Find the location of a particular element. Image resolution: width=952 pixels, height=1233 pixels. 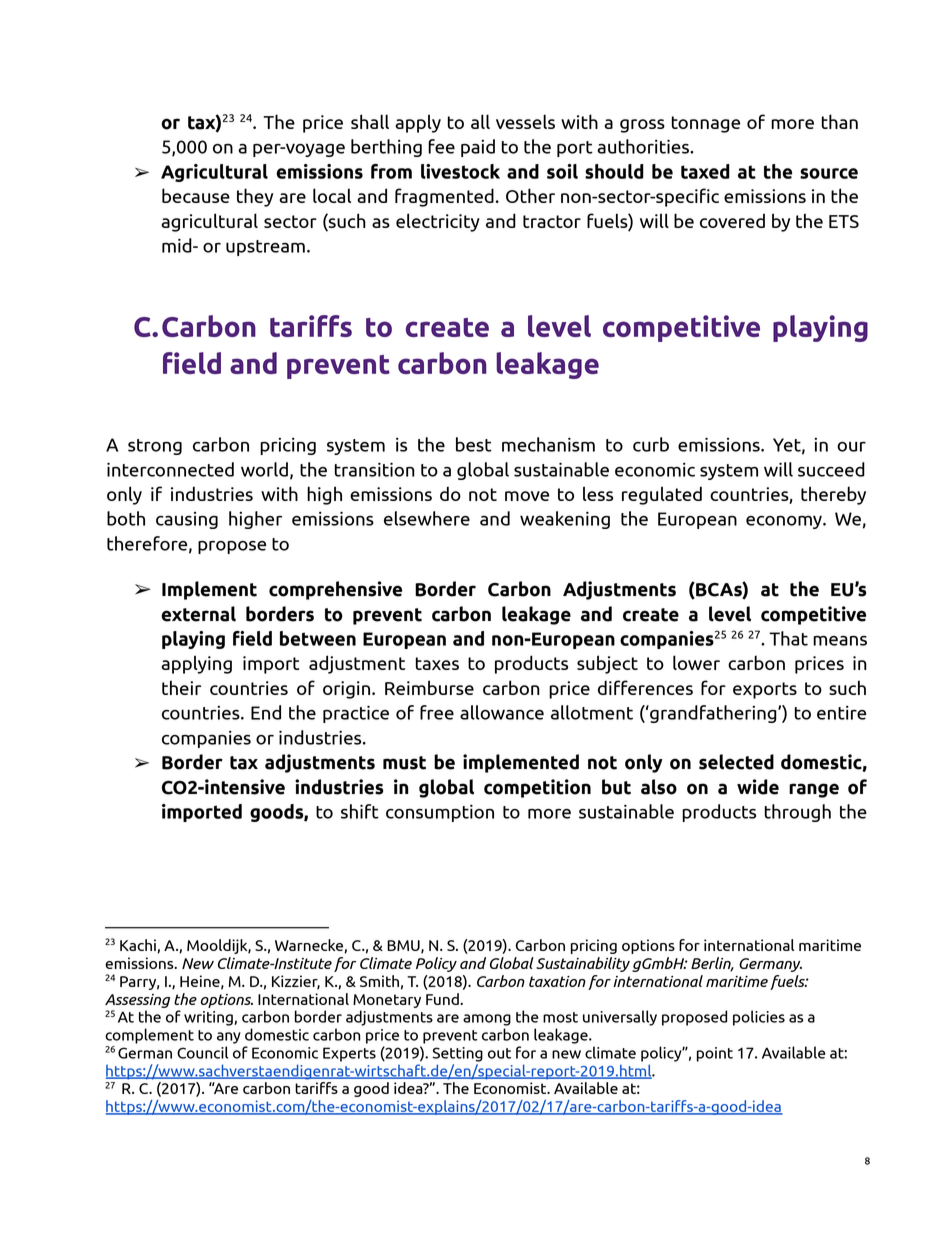

because is located at coordinates (196, 195).
